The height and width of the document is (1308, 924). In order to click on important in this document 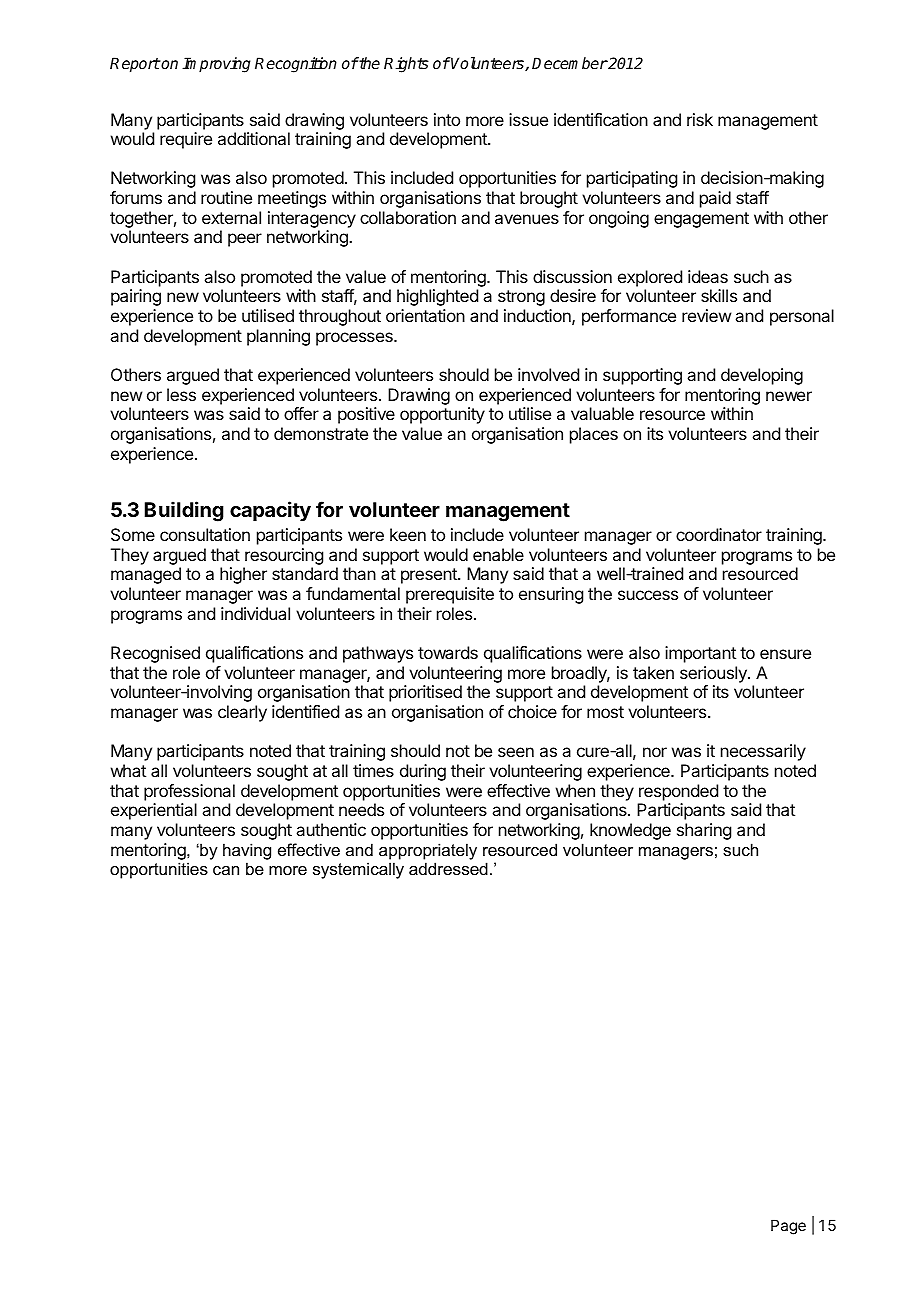, I will do `click(700, 654)`.
